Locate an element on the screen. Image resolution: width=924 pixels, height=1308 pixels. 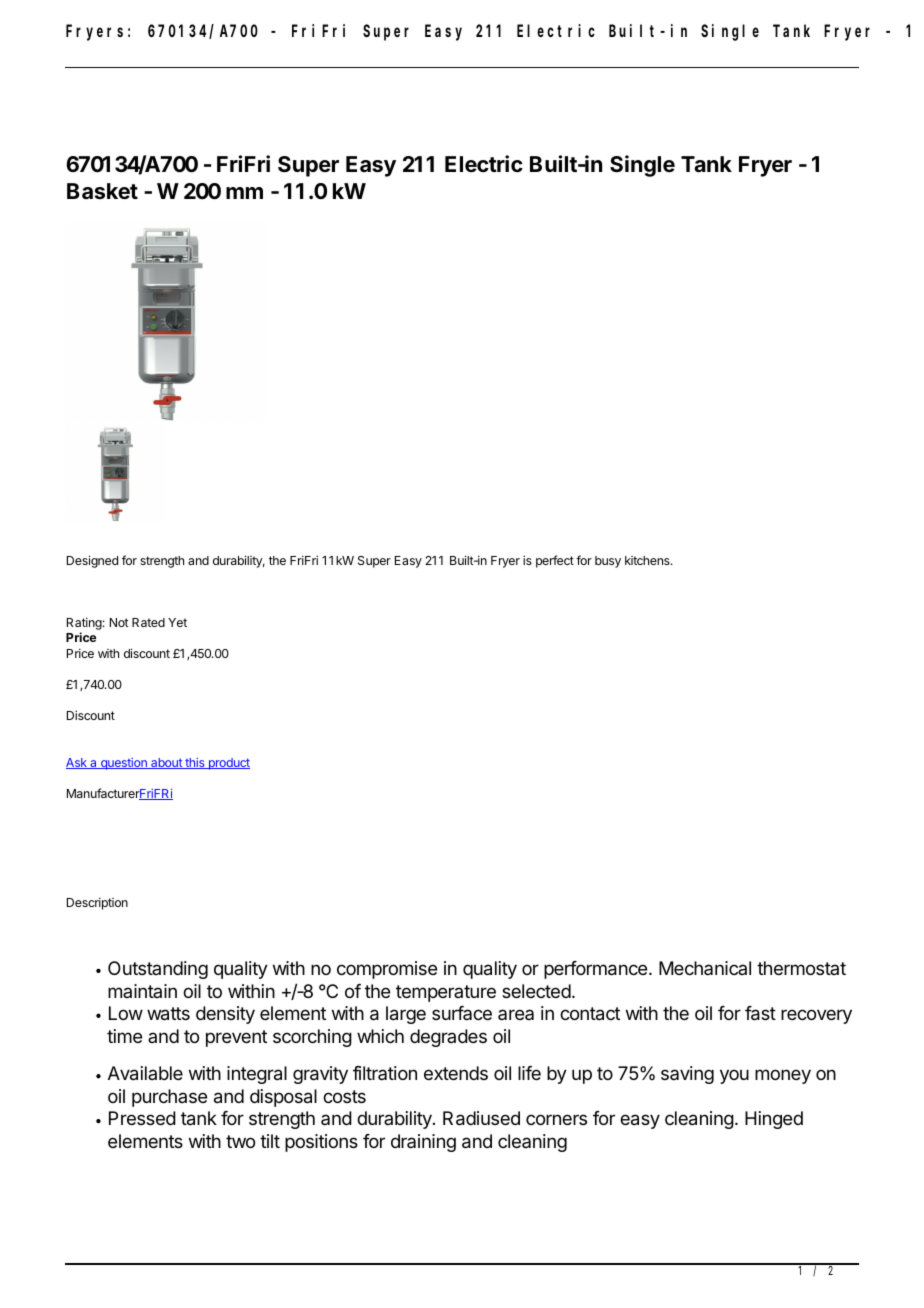
thermostat is located at coordinates (801, 968).
